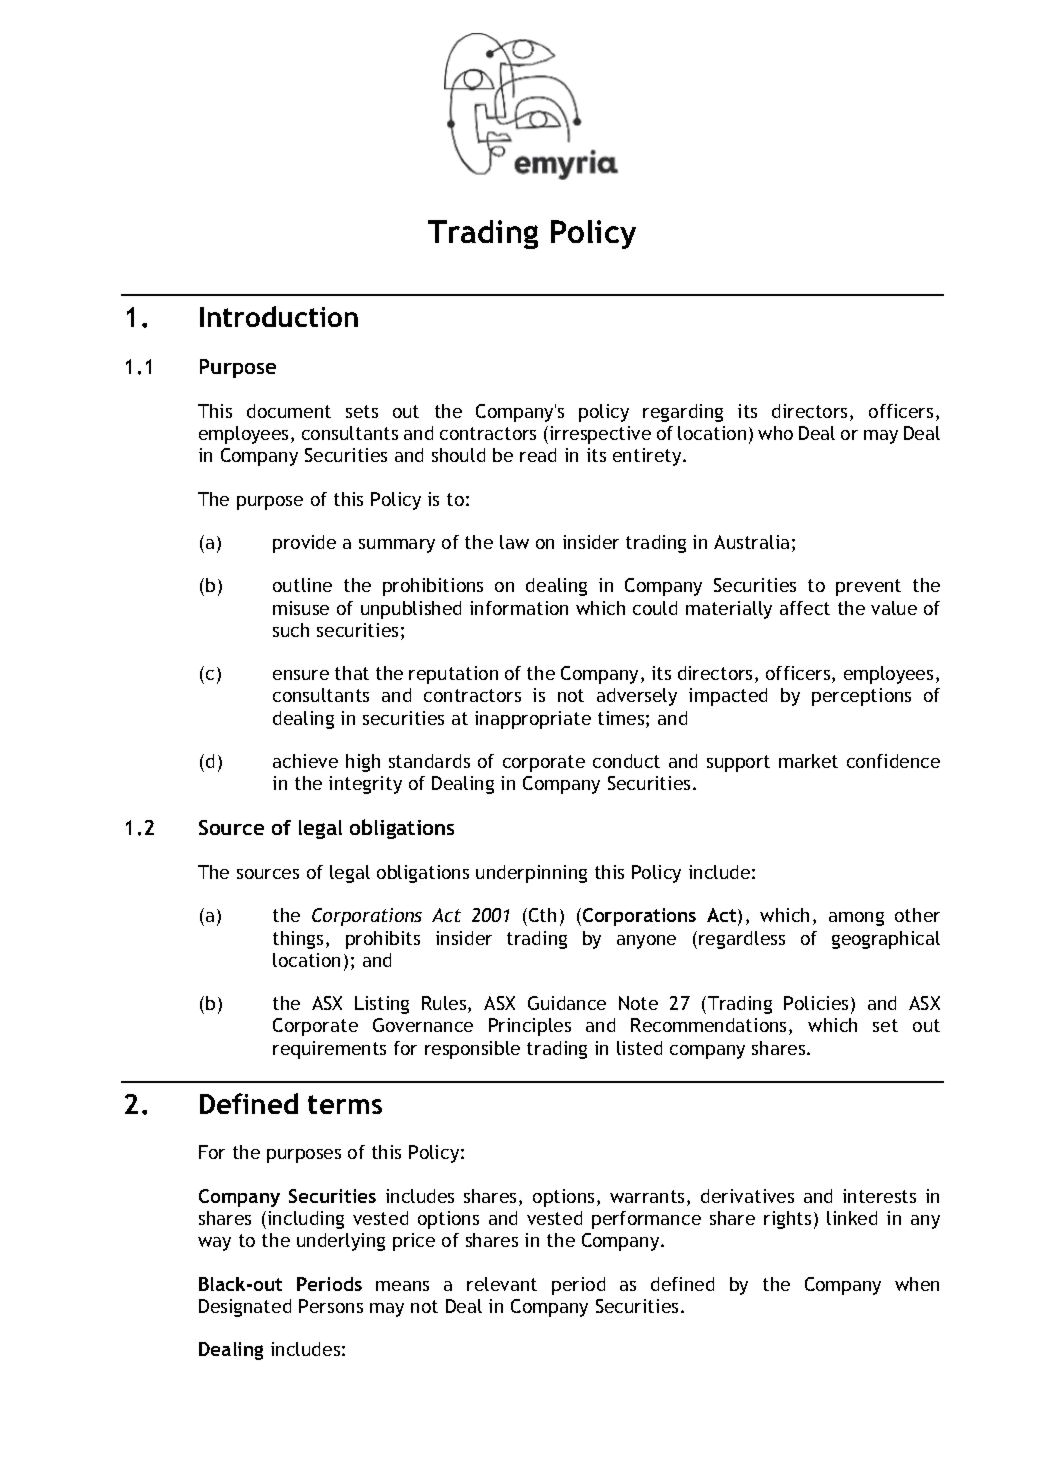 This screenshot has height=1471, width=1040. Describe the element at coordinates (301, 675) in the screenshot. I see `ensure` at that location.
